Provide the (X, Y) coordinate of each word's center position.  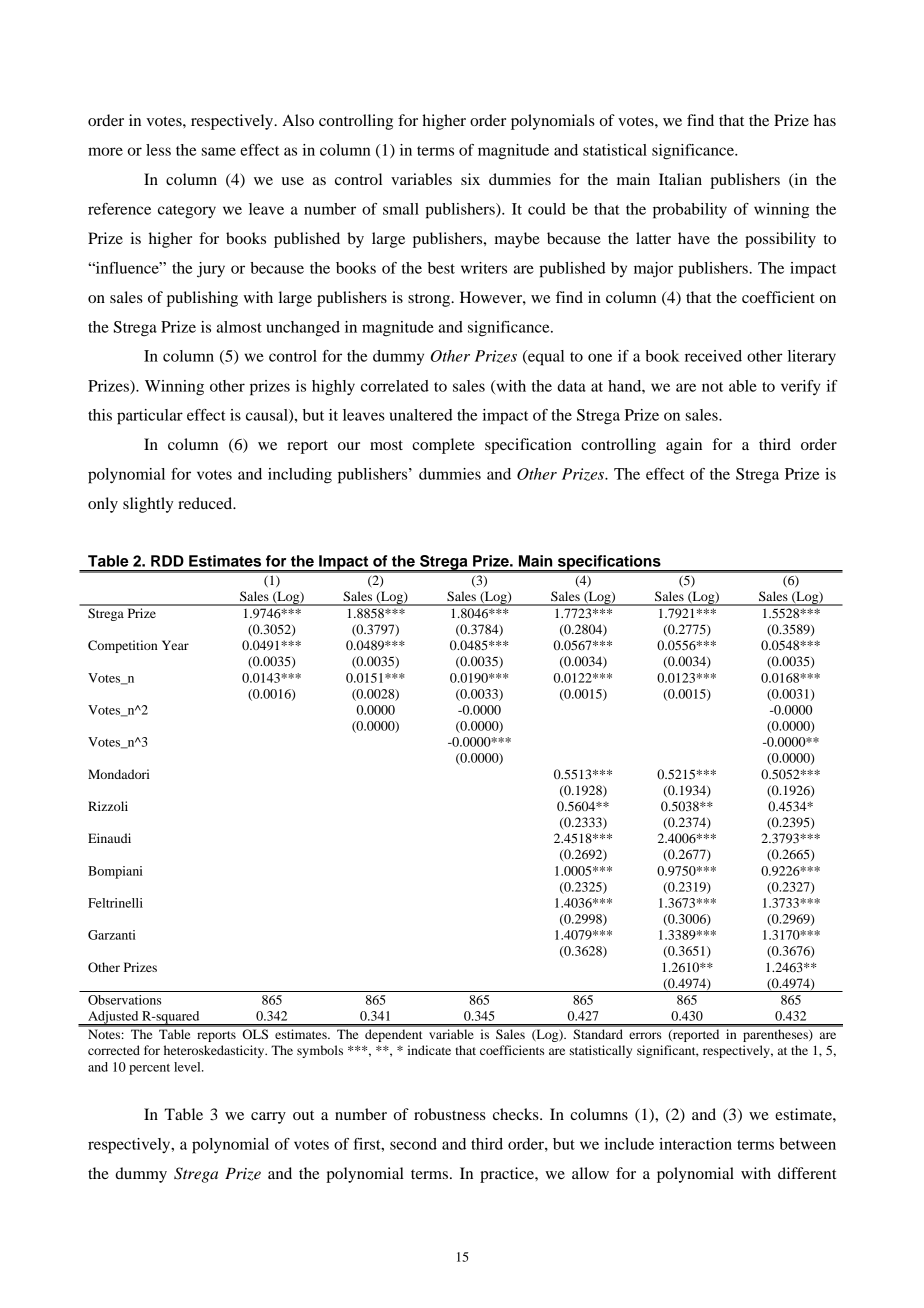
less (158, 150)
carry (268, 1118)
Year (175, 645)
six (470, 179)
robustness (450, 1114)
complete (443, 446)
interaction (695, 1144)
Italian (680, 179)
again (684, 446)
